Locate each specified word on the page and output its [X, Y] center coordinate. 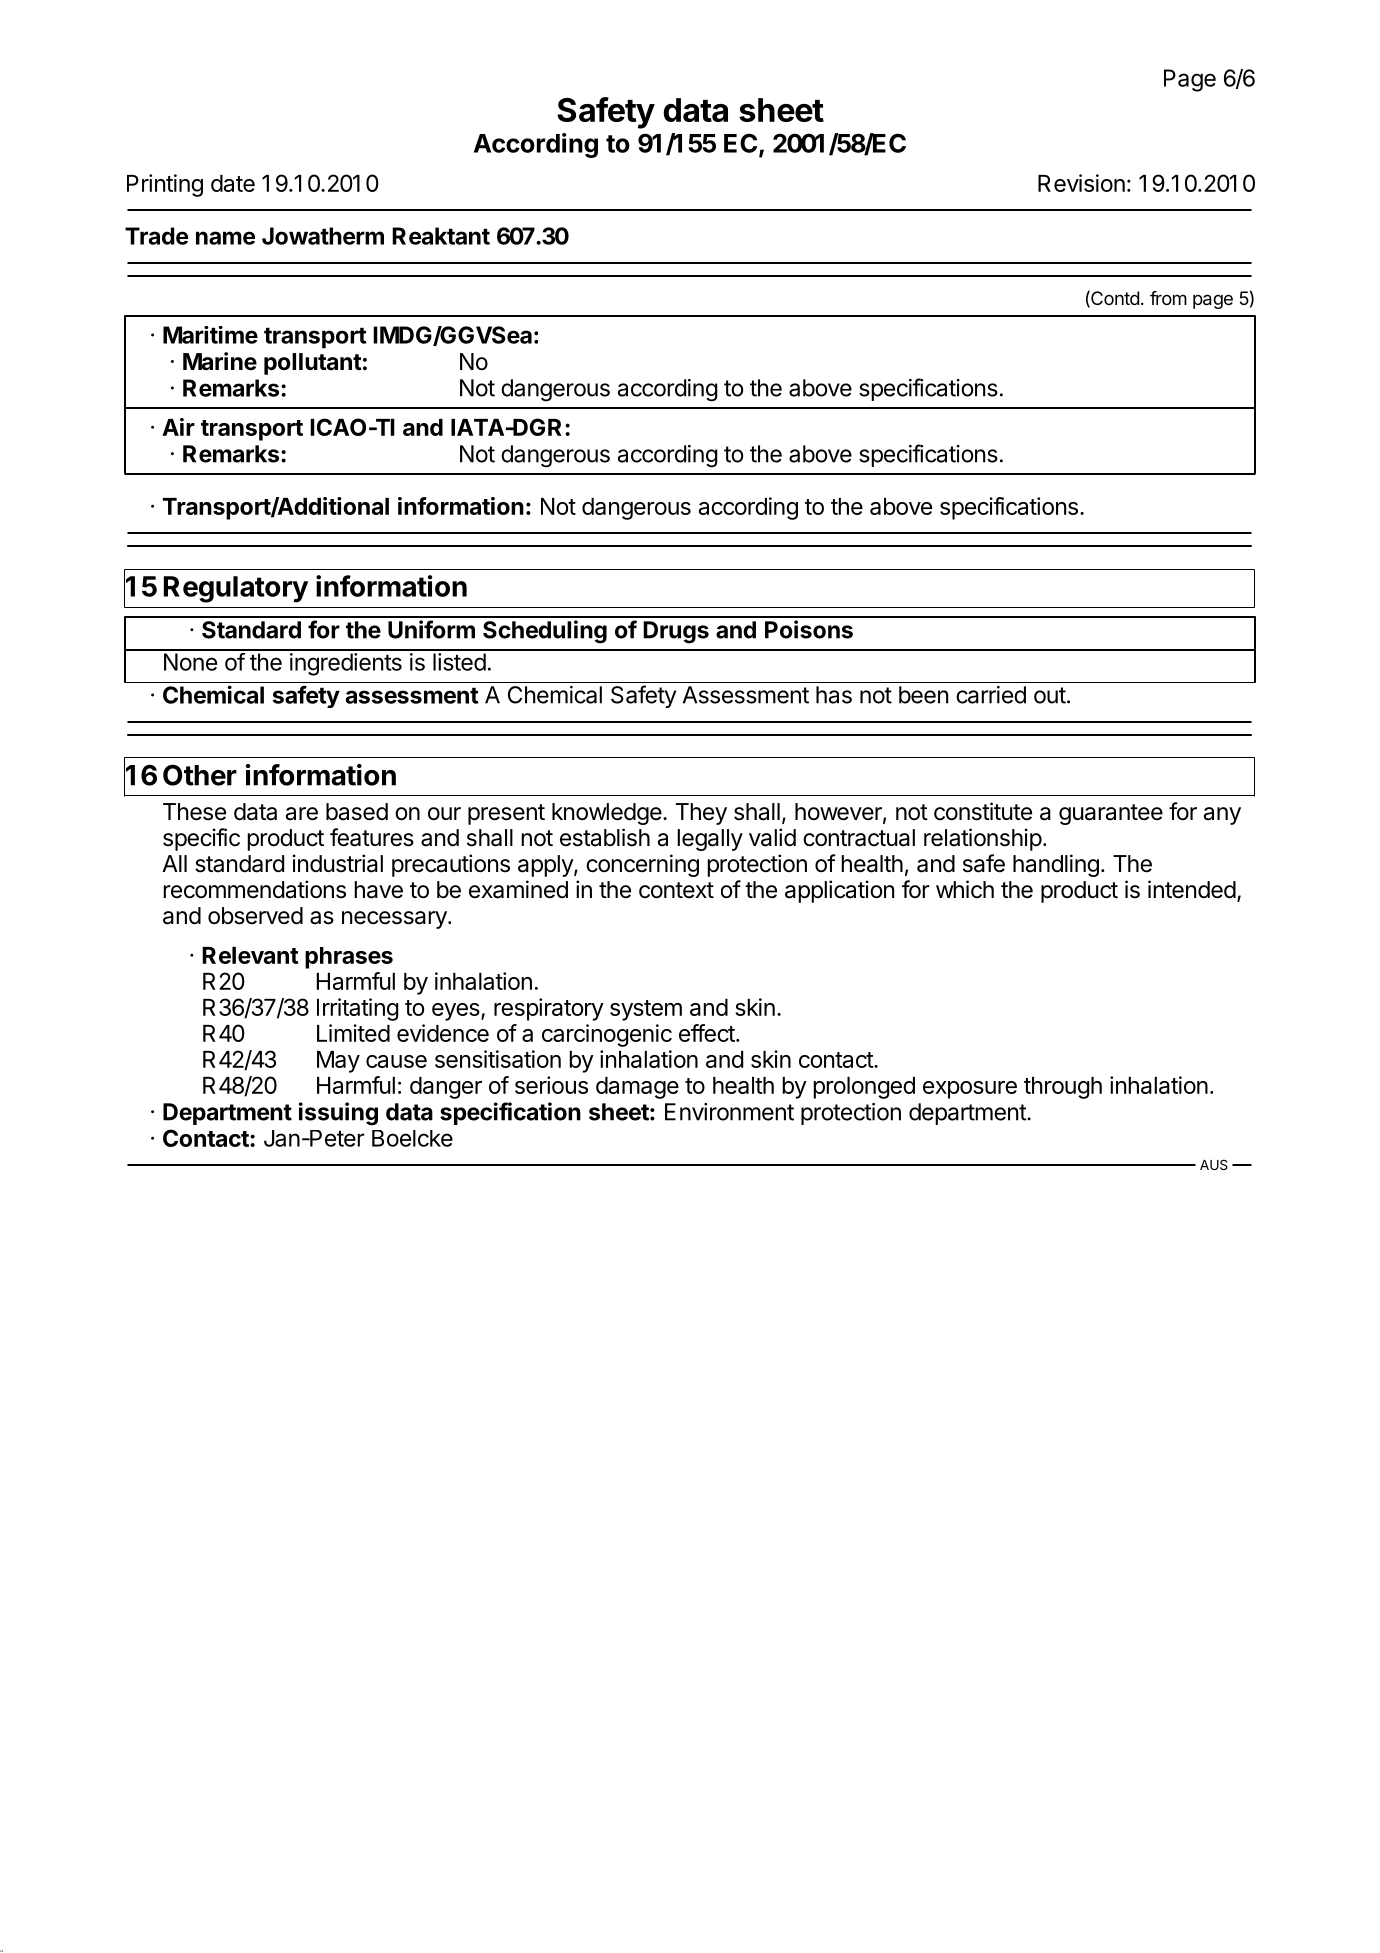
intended [1192, 889]
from [1168, 298]
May [338, 1062]
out [1050, 695]
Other [200, 775]
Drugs [676, 632]
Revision [1081, 183]
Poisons [809, 629]
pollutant [313, 364]
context [676, 890]
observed [255, 916]
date [233, 183]
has [834, 695]
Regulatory [236, 589]
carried [991, 695]
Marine [220, 361]
